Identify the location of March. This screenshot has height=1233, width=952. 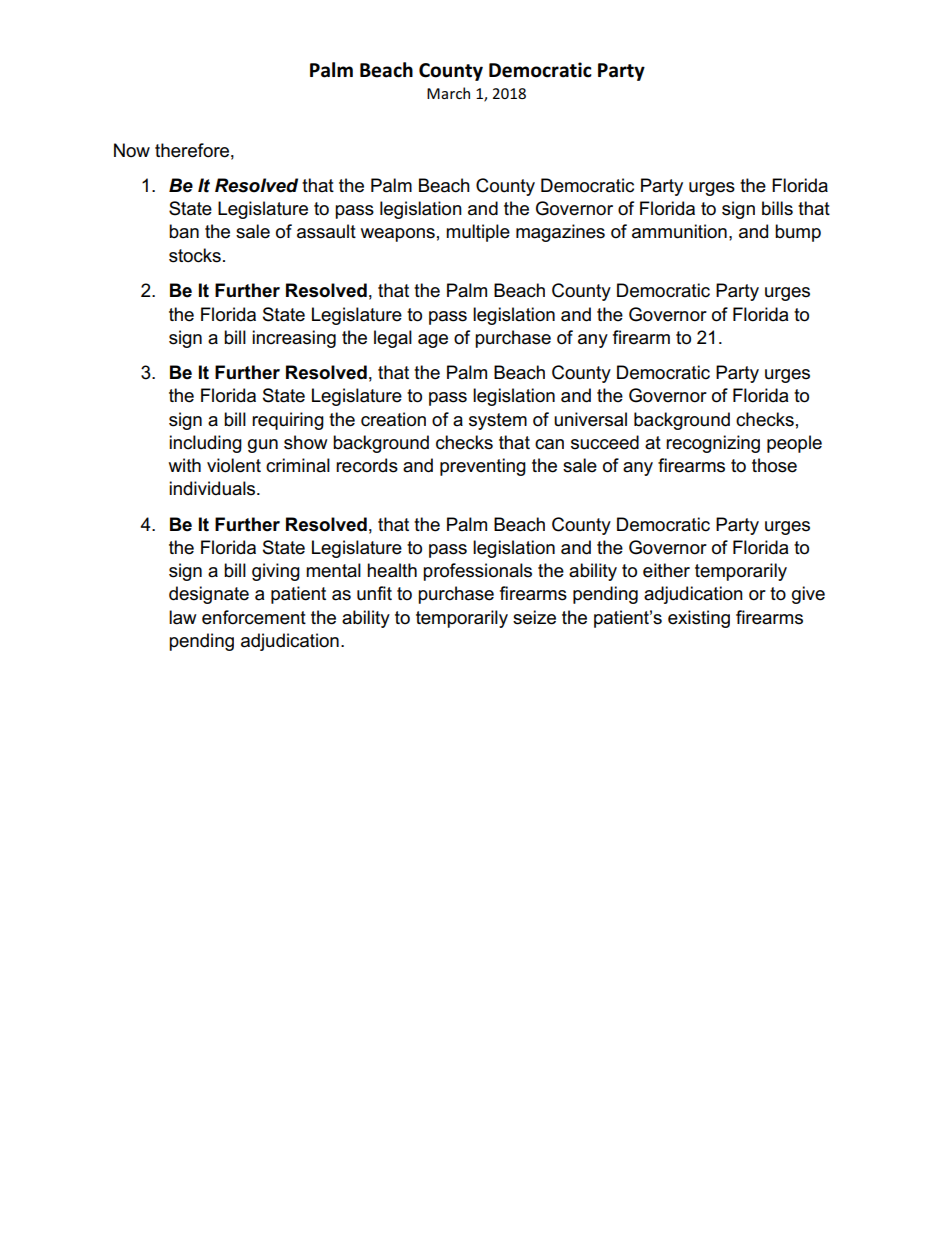
(448, 93).
